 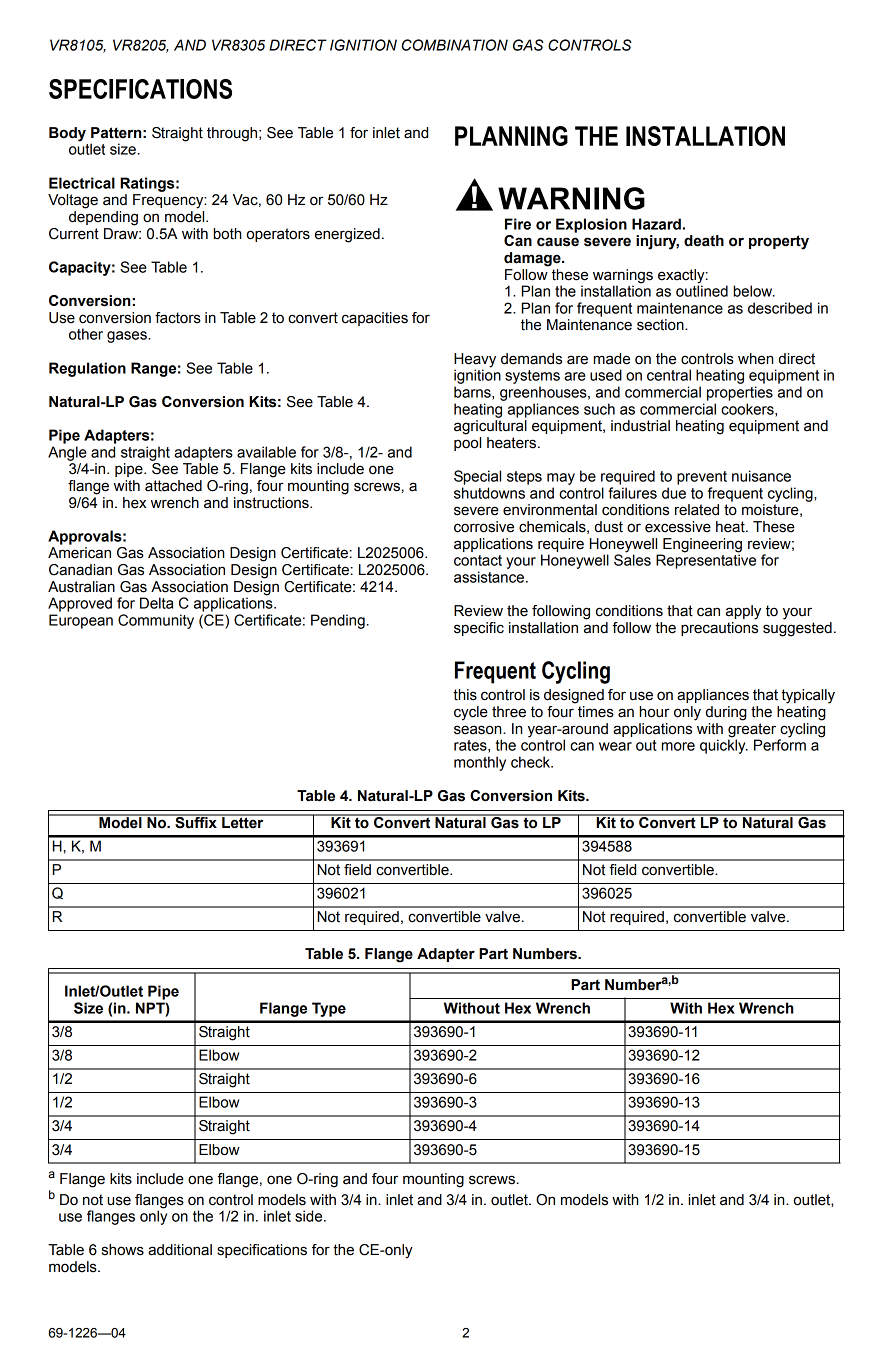 I want to click on Numbers, so click(x=546, y=954).
